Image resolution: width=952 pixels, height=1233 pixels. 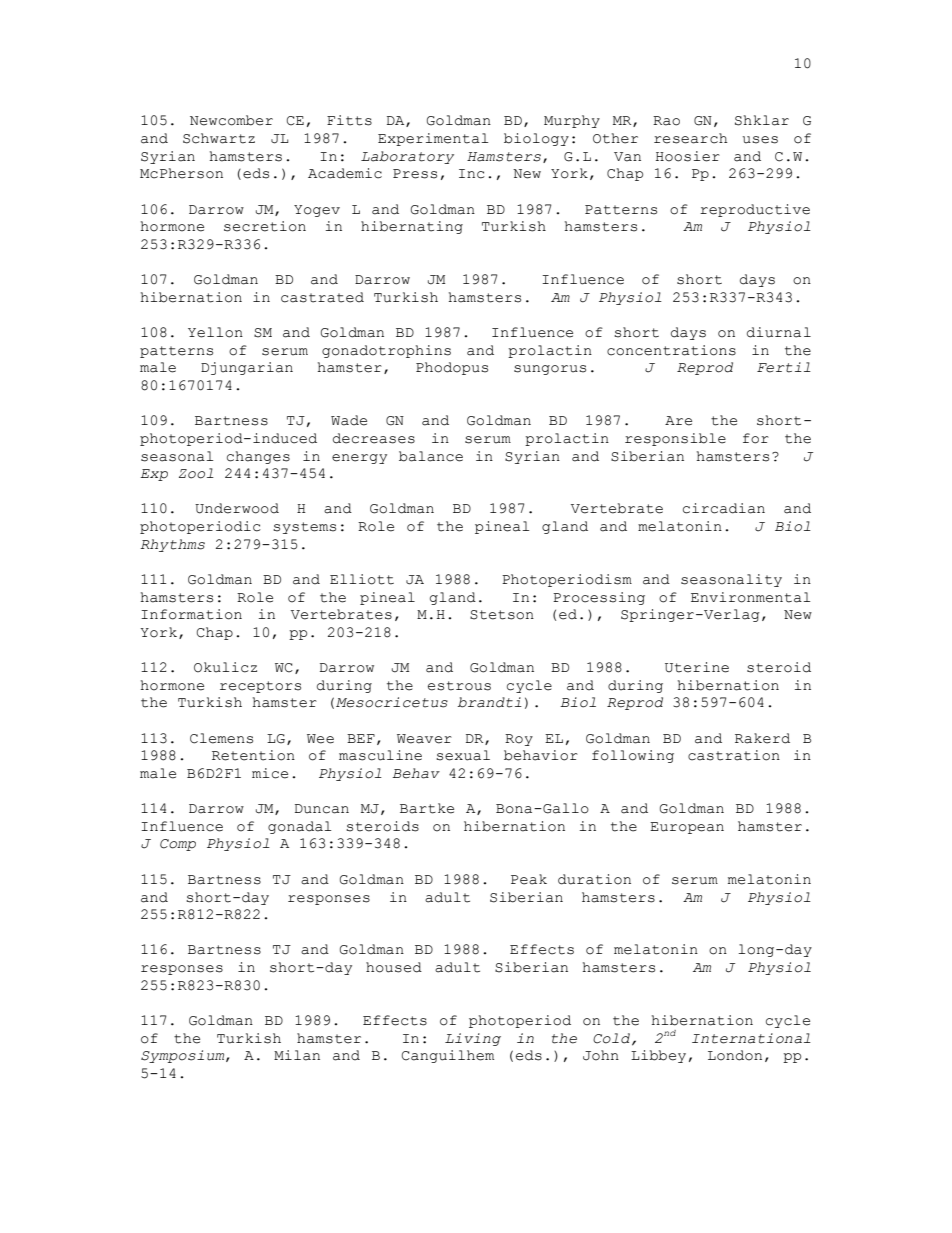 What do you see at coordinates (750, 597) in the document?
I see `Environmental` at bounding box center [750, 597].
